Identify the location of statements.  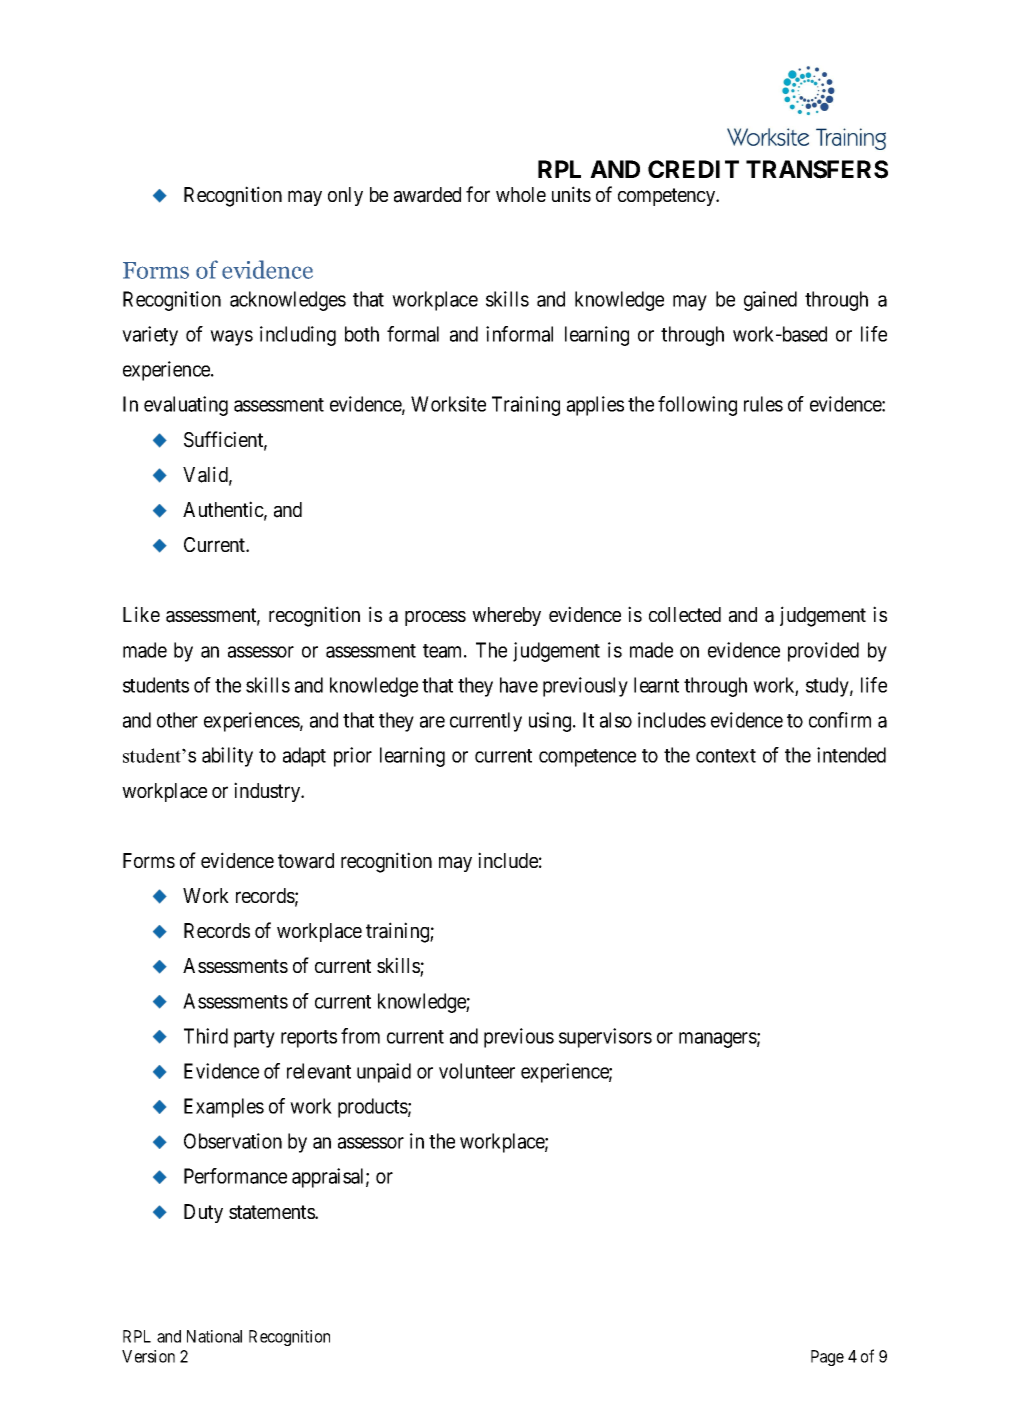
(272, 1212).
